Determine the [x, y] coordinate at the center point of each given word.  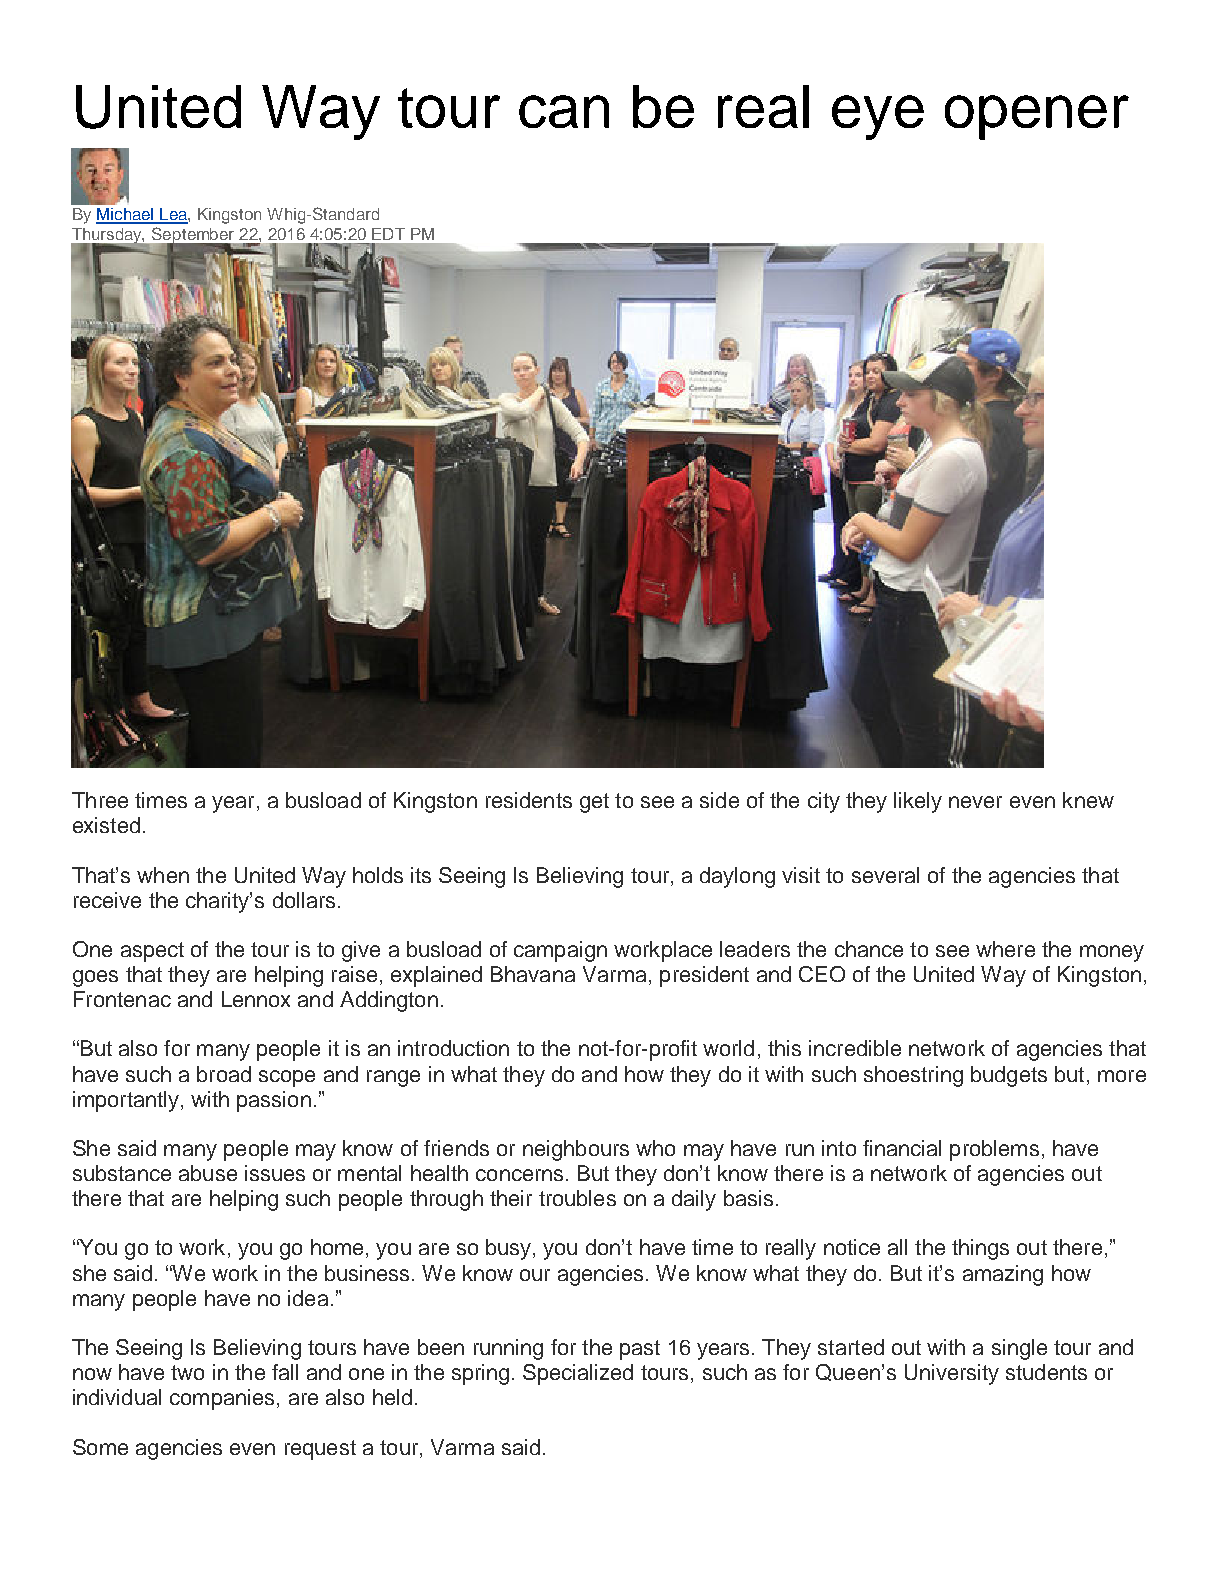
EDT [388, 234]
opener [1037, 117]
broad [224, 1074]
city [824, 802]
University [952, 1374]
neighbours [576, 1150]
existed [106, 825]
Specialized [578, 1374]
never [975, 802]
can [564, 111]
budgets [1009, 1076]
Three [100, 800]
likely [918, 802]
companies [222, 1399]
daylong [737, 877]
